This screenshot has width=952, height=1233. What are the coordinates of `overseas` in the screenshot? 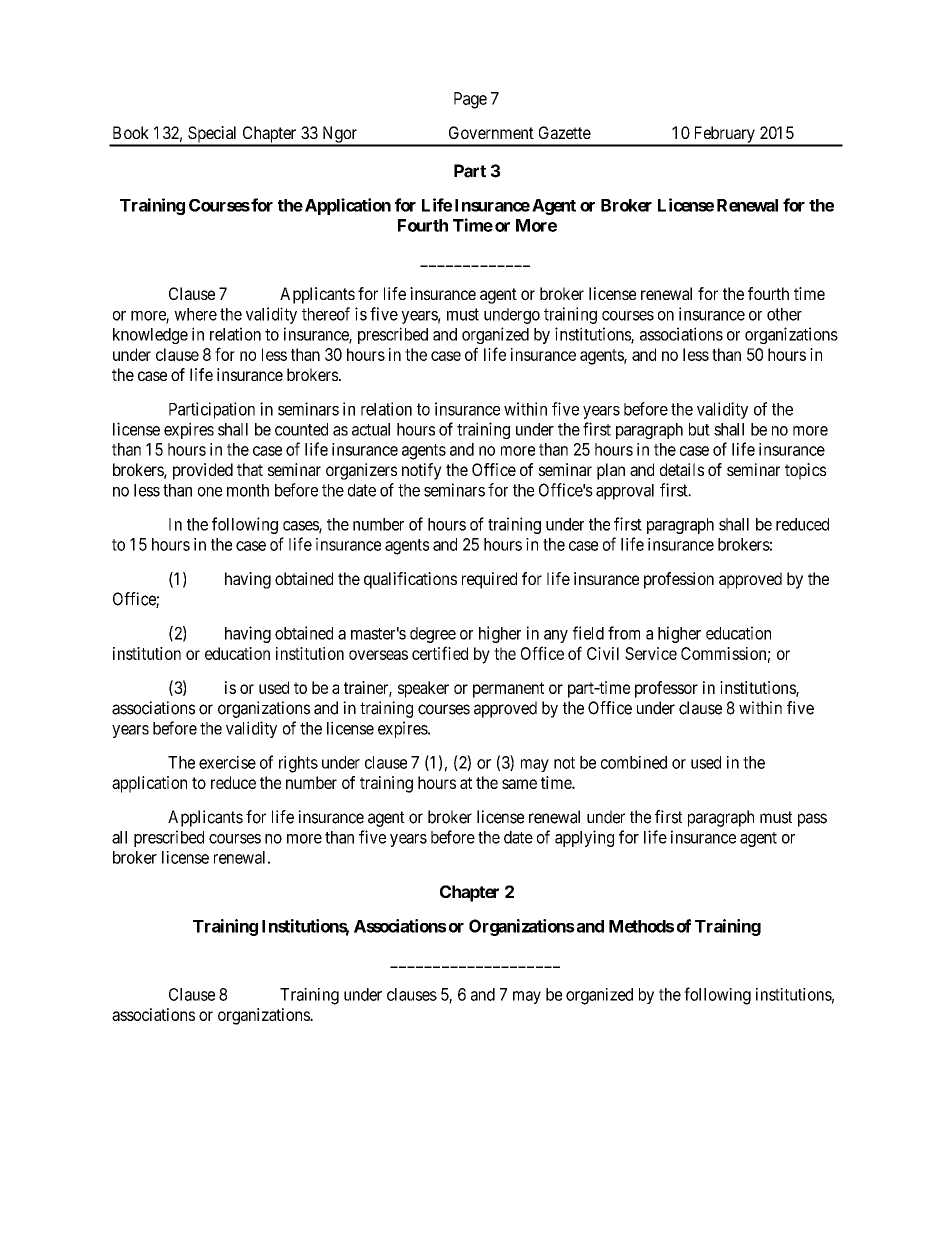 It's located at (378, 655).
